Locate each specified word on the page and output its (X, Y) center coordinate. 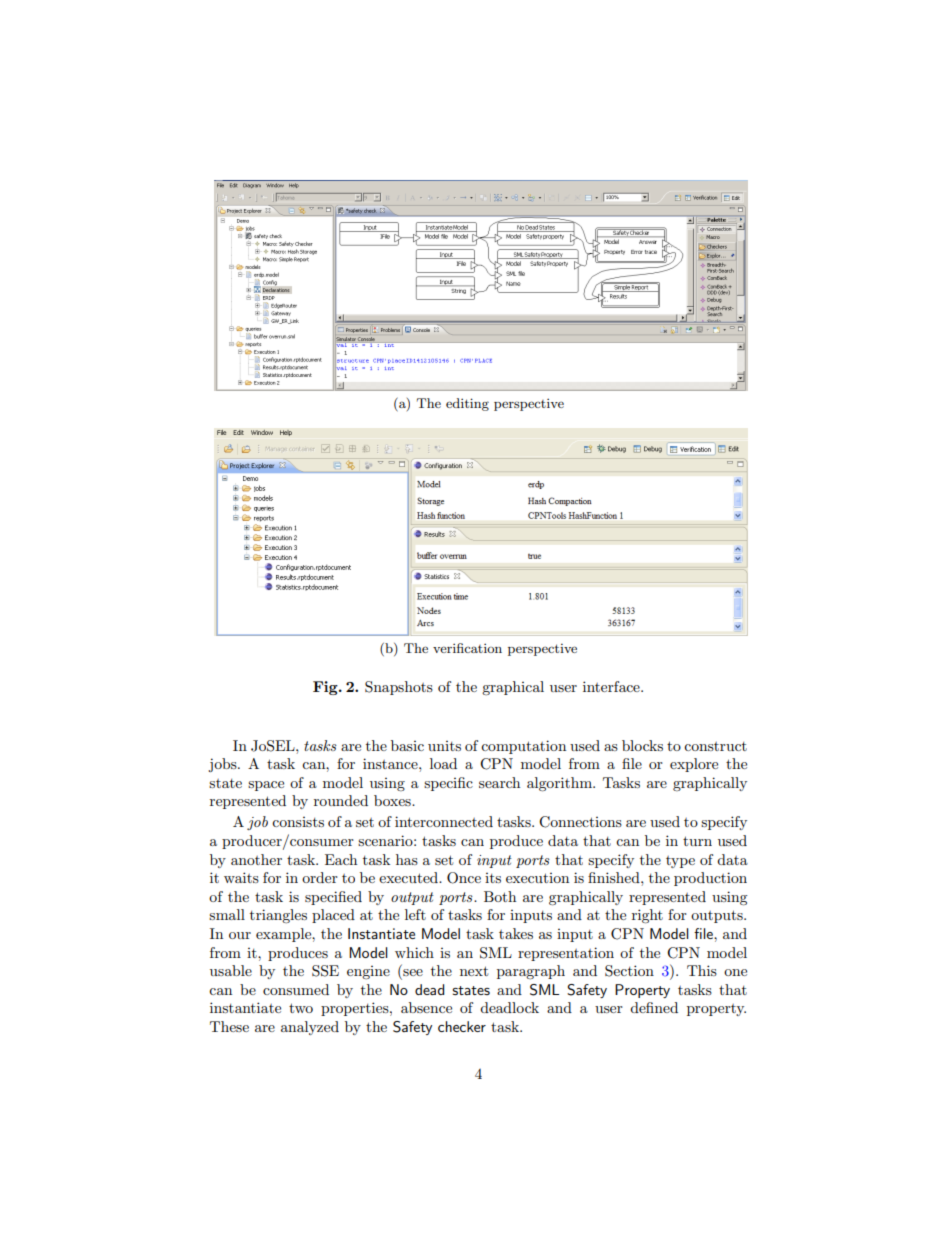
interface (612, 686)
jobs (223, 765)
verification (467, 648)
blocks (642, 745)
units (444, 746)
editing (467, 404)
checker (462, 1026)
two (301, 1008)
